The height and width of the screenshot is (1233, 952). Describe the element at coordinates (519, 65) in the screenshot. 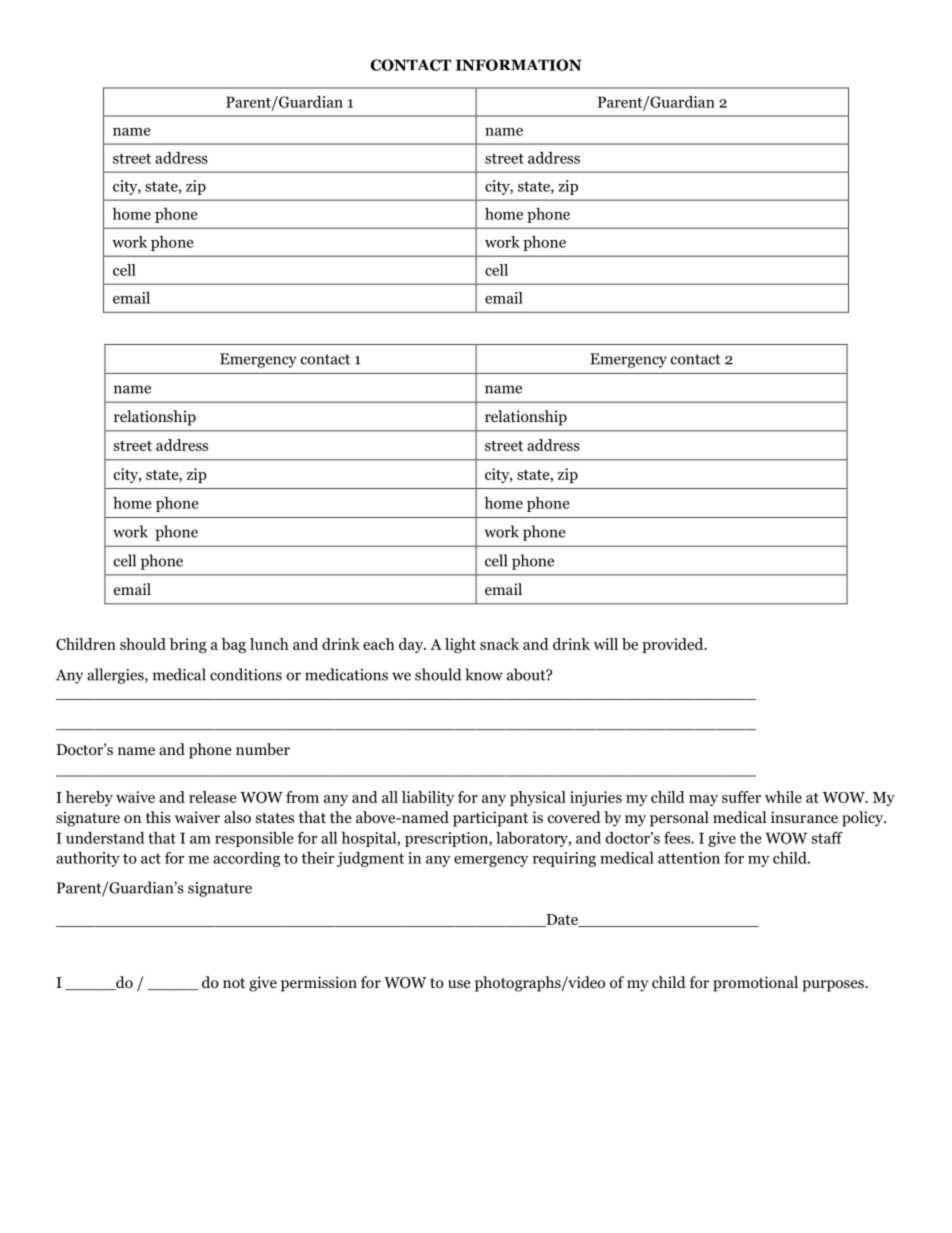

I see `INFORMATION` at that location.
